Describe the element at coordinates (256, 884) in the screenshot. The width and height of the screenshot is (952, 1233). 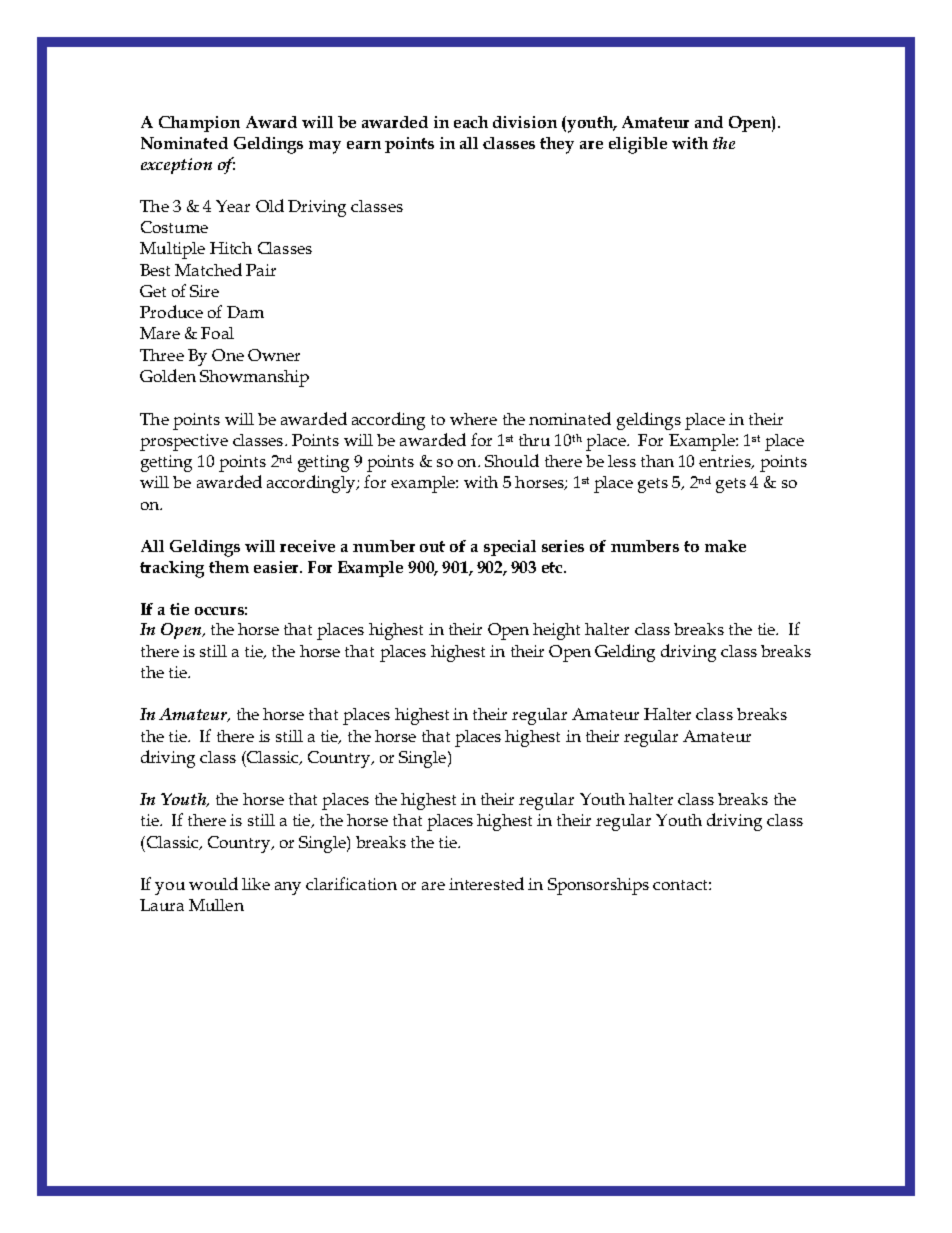
I see `like` at that location.
